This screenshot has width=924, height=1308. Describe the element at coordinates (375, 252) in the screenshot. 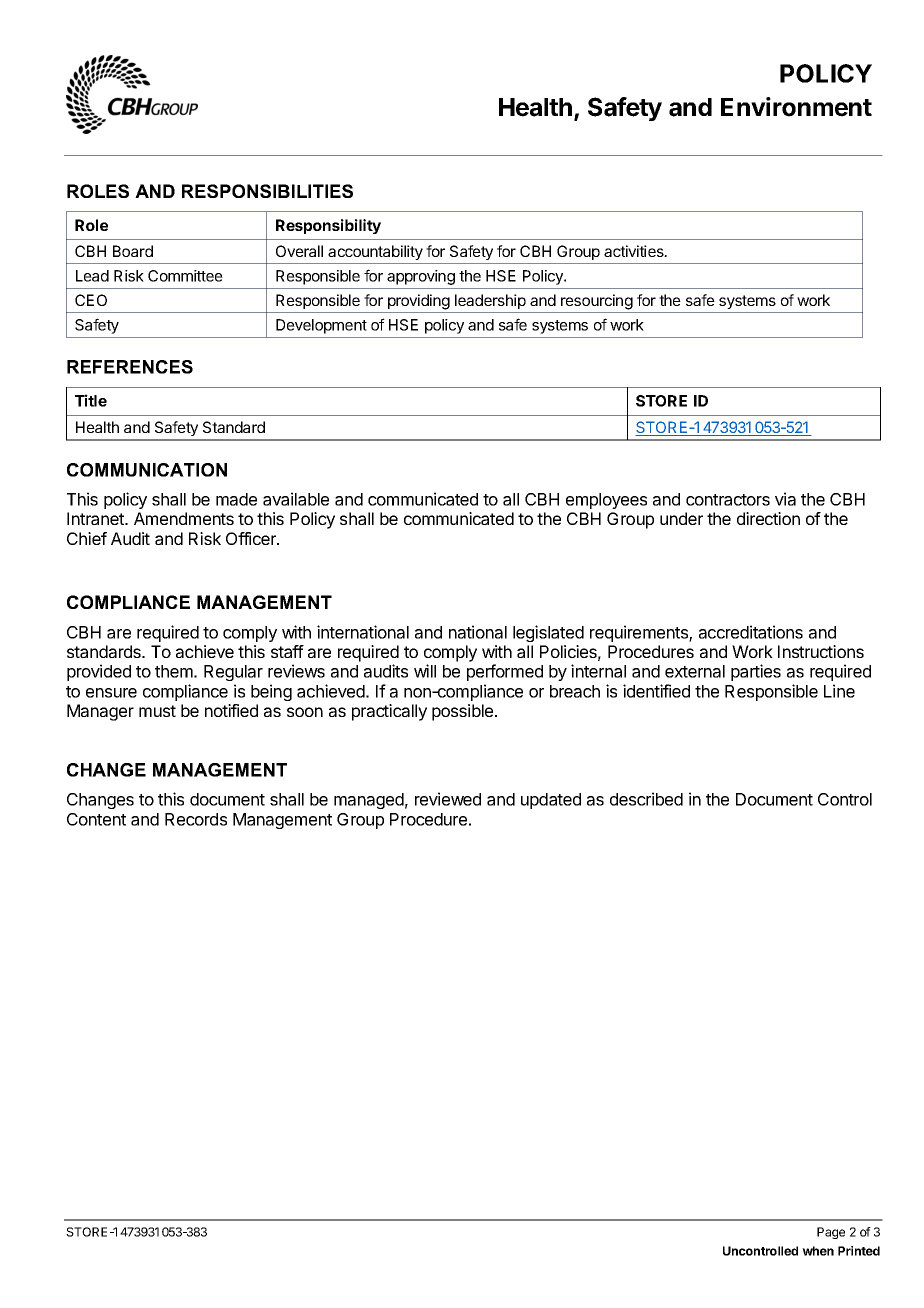

I see `accountability` at that location.
